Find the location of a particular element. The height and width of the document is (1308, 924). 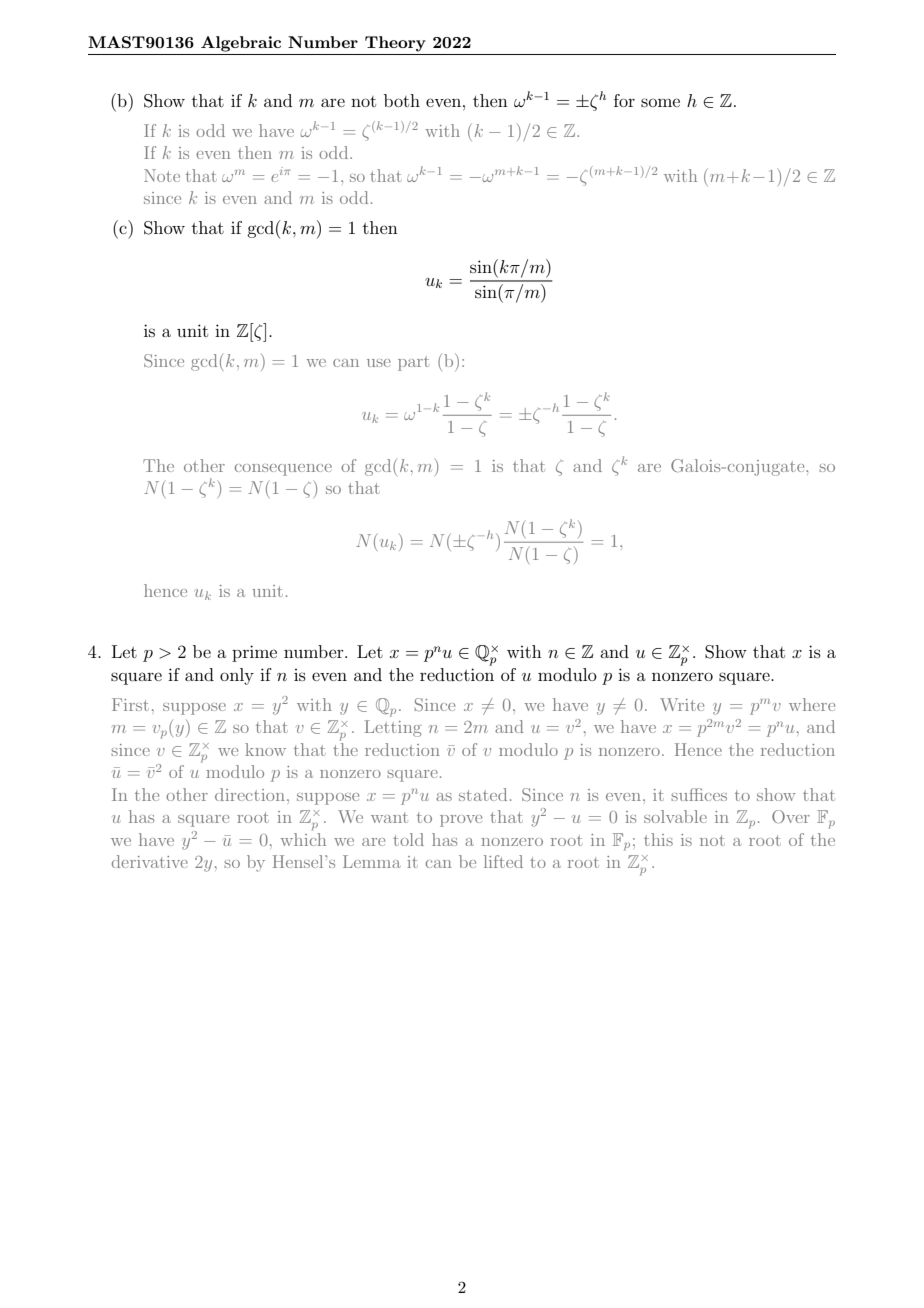

some is located at coordinates (660, 102).
